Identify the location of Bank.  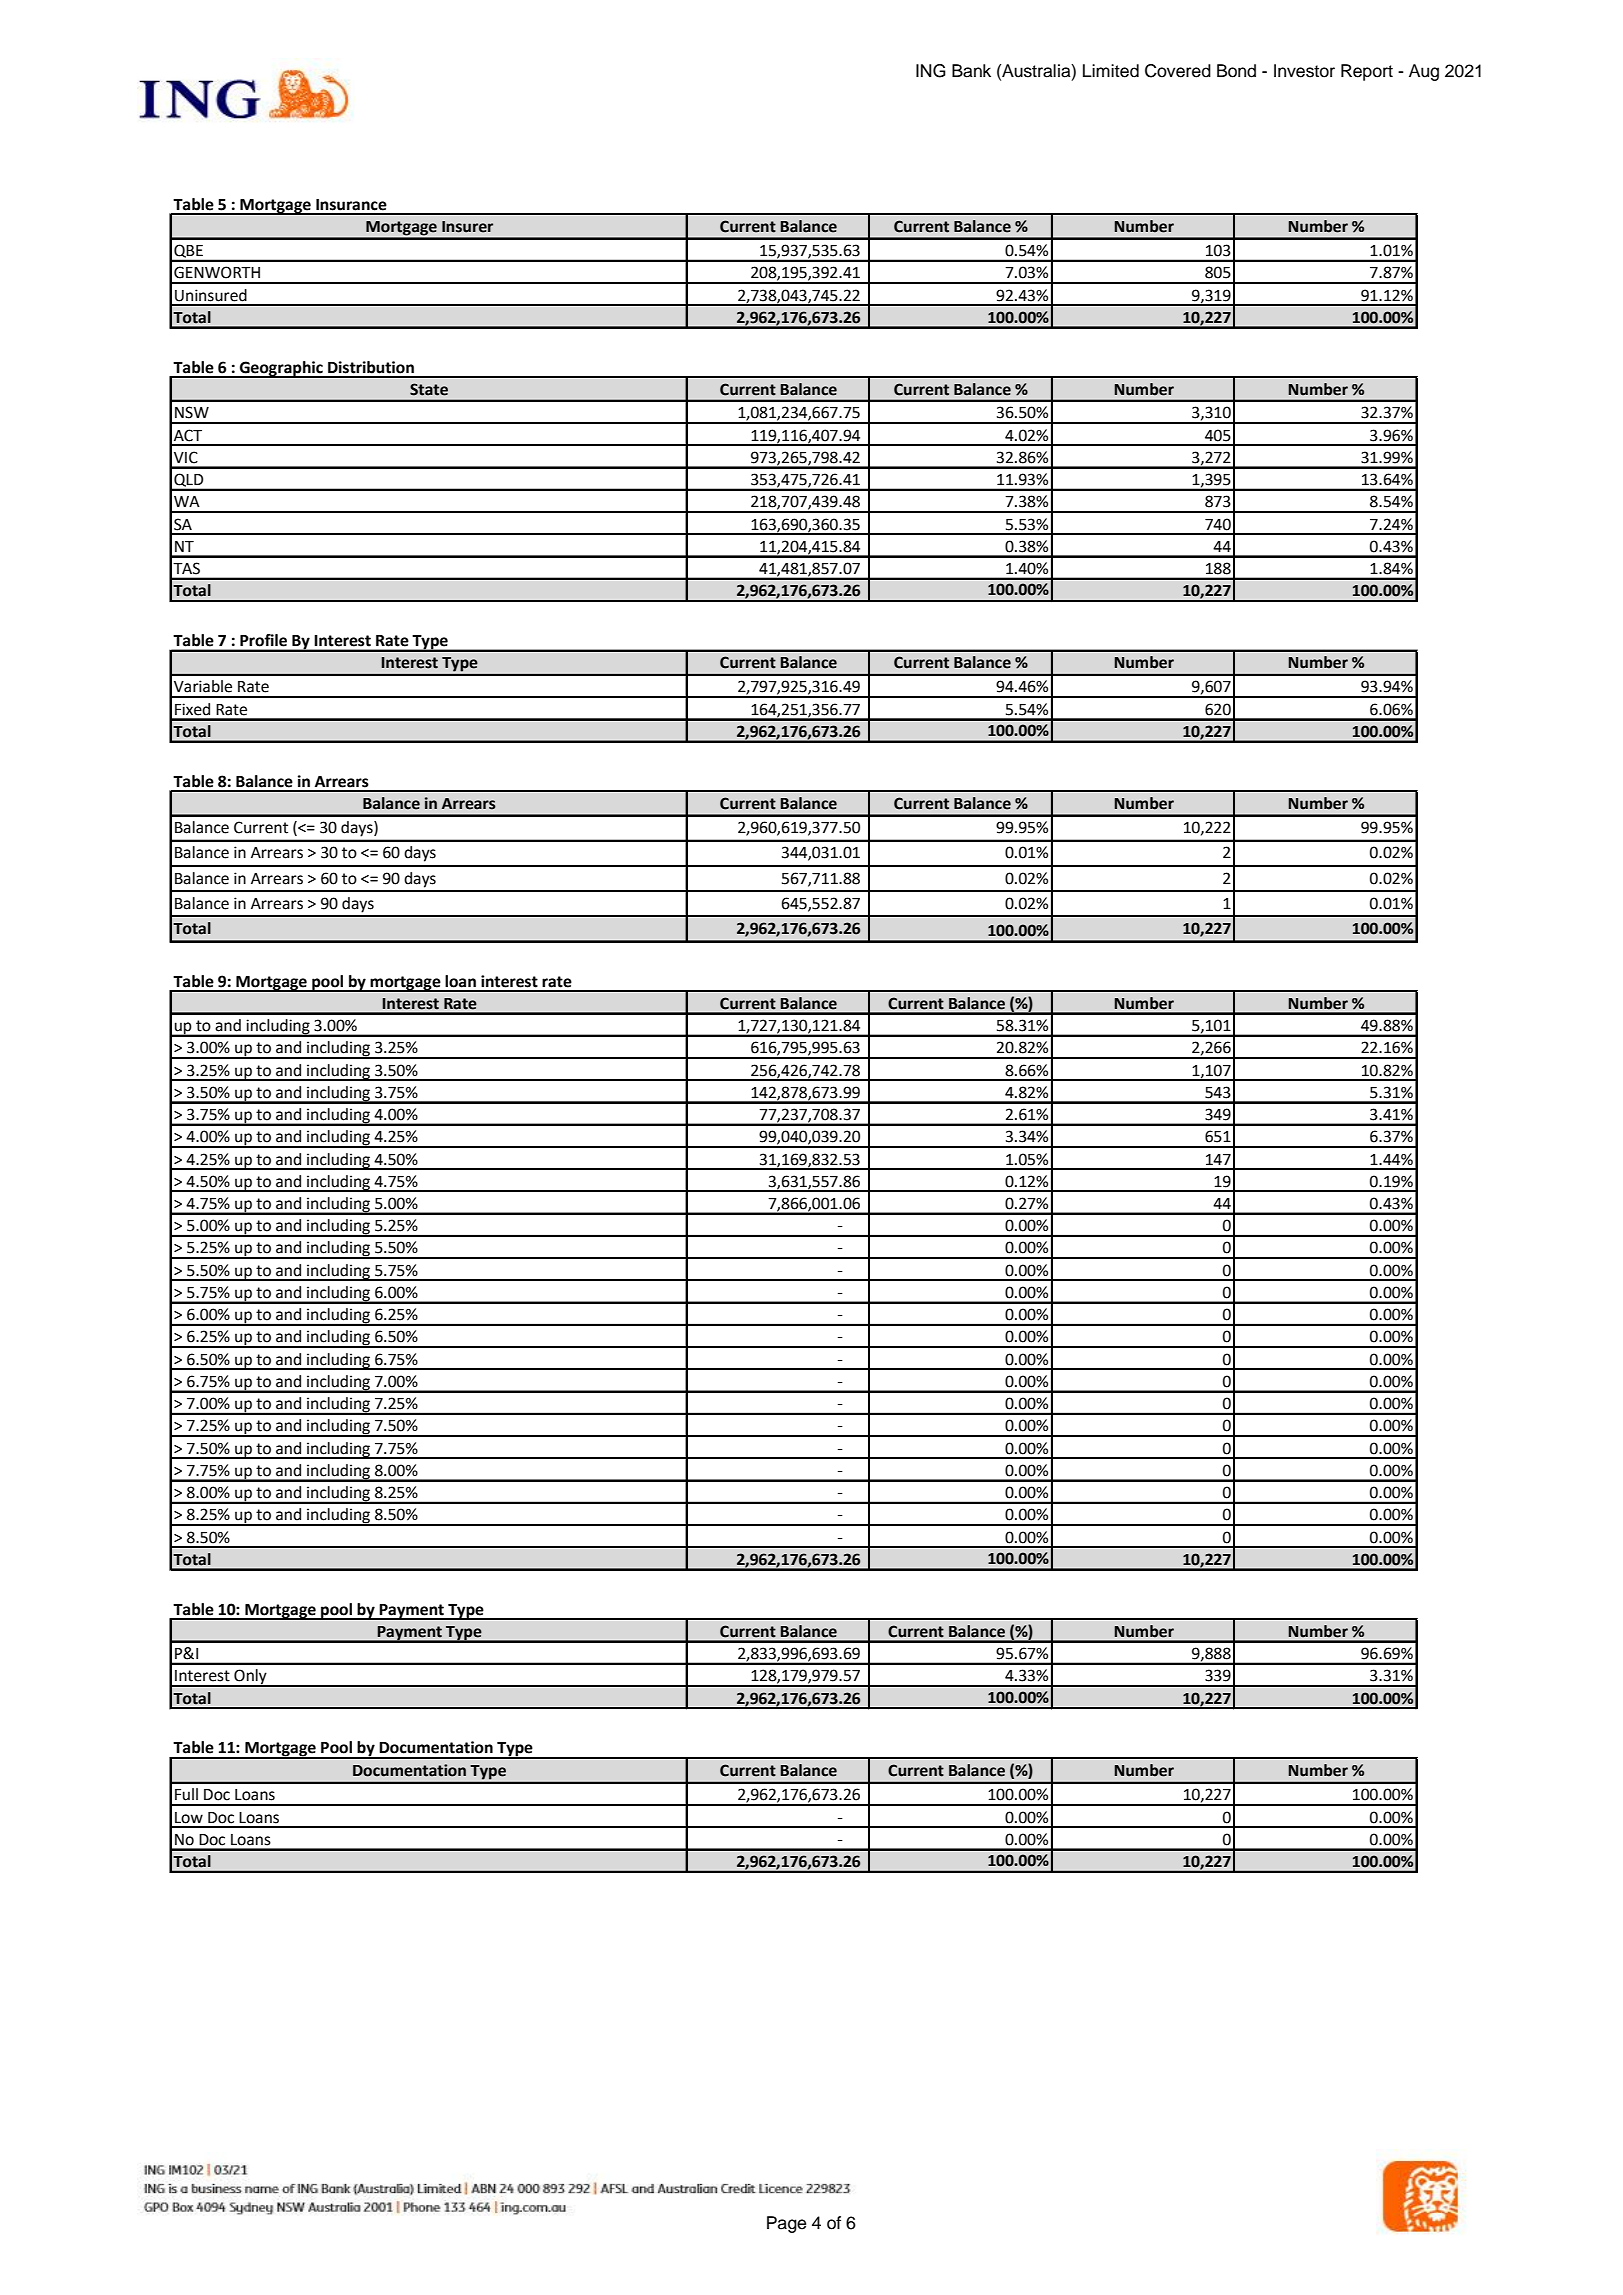
(971, 71).
